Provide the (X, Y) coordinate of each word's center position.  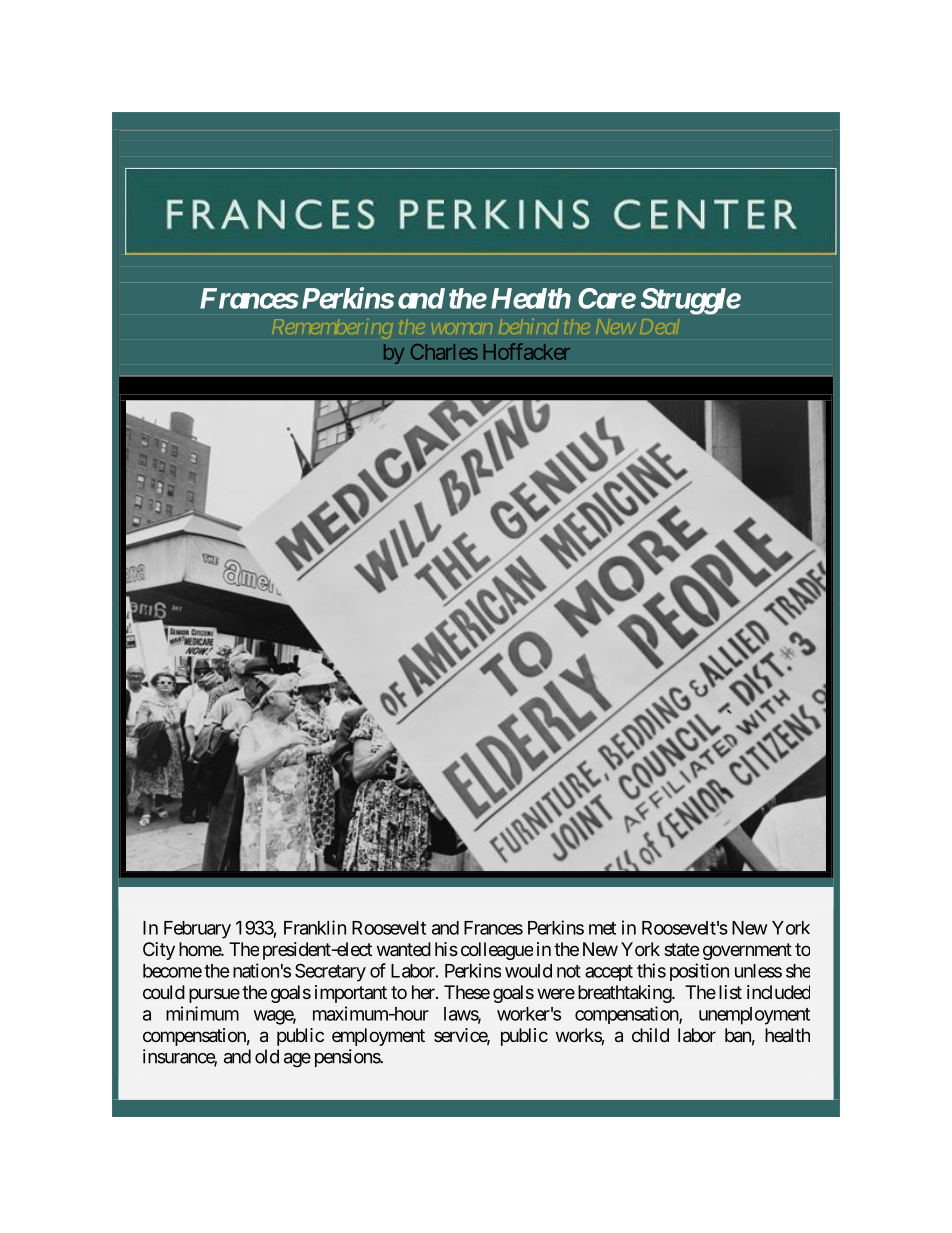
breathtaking (625, 994)
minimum (202, 1013)
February (197, 930)
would (528, 971)
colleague (497, 951)
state (681, 949)
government (747, 951)
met (602, 928)
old (267, 1056)
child (650, 1035)
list (730, 992)
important (351, 994)
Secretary (330, 972)
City (159, 951)
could (164, 992)
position (699, 972)
